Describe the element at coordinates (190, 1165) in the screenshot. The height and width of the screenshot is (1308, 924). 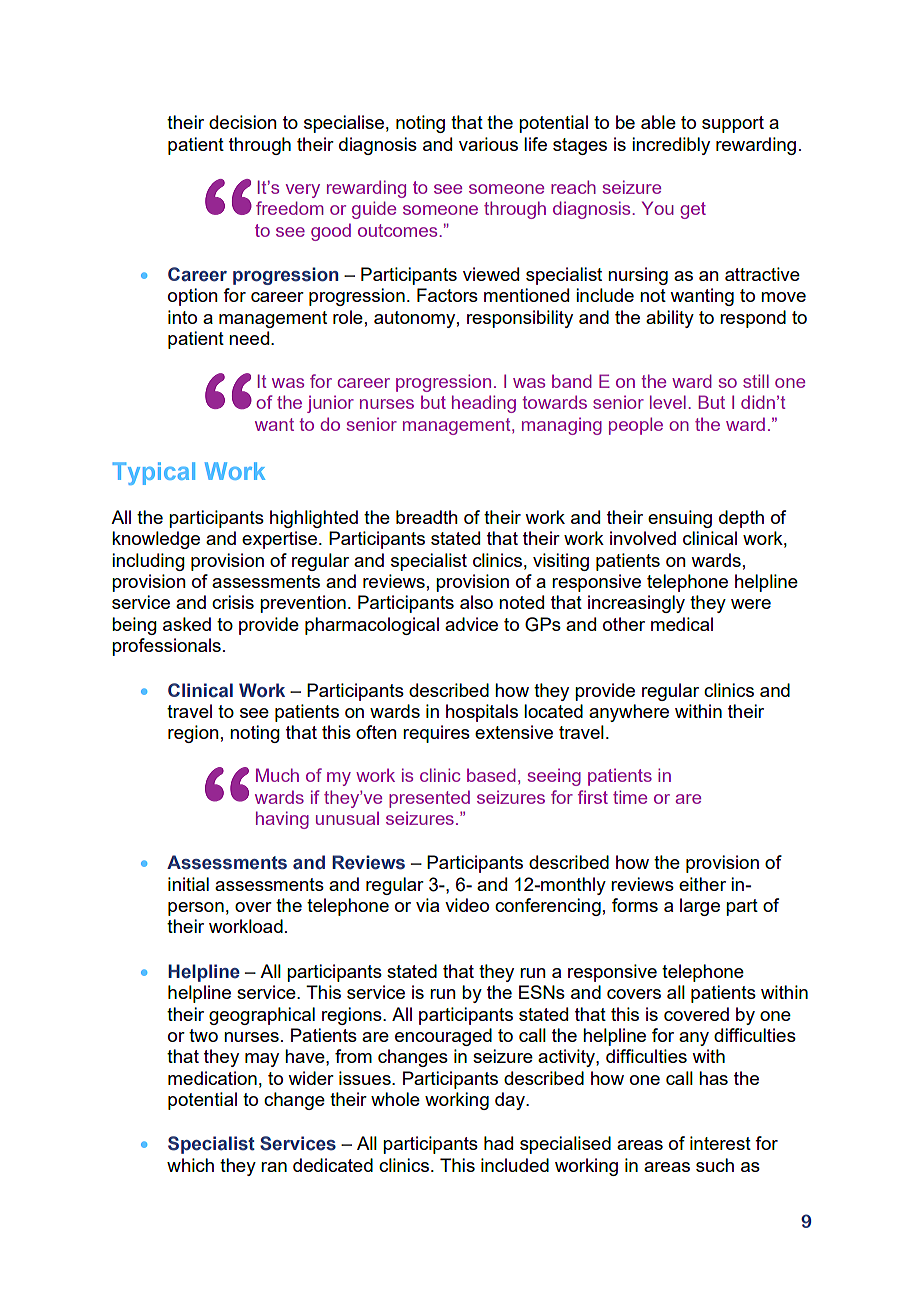
I see `which` at that location.
